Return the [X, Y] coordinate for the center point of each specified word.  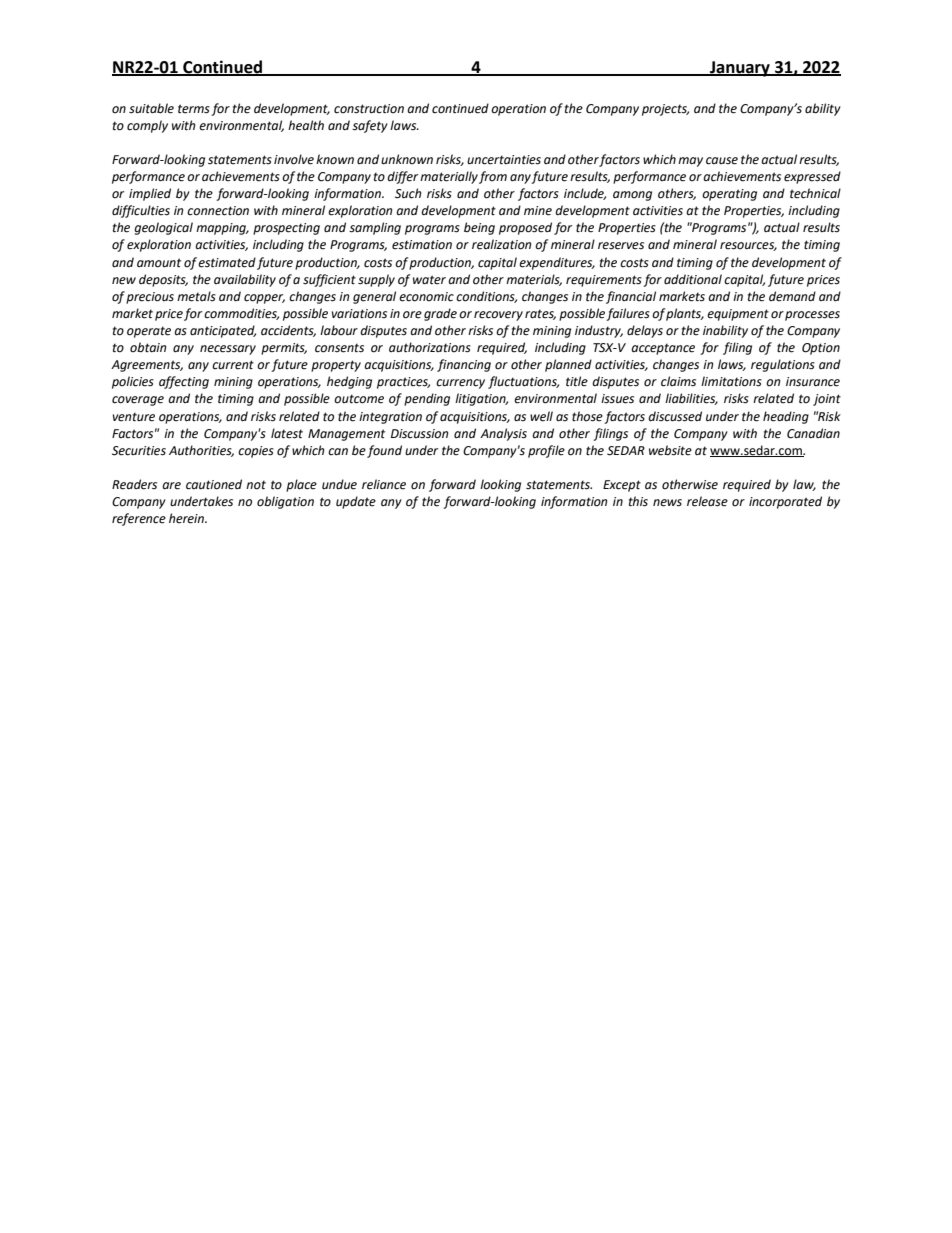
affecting [184, 382]
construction [369, 109]
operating [729, 195]
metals [196, 296]
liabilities [691, 399]
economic [426, 297]
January [740, 69]
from [493, 177]
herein [187, 518]
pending [427, 399]
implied [150, 194]
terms [194, 109]
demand [792, 296]
